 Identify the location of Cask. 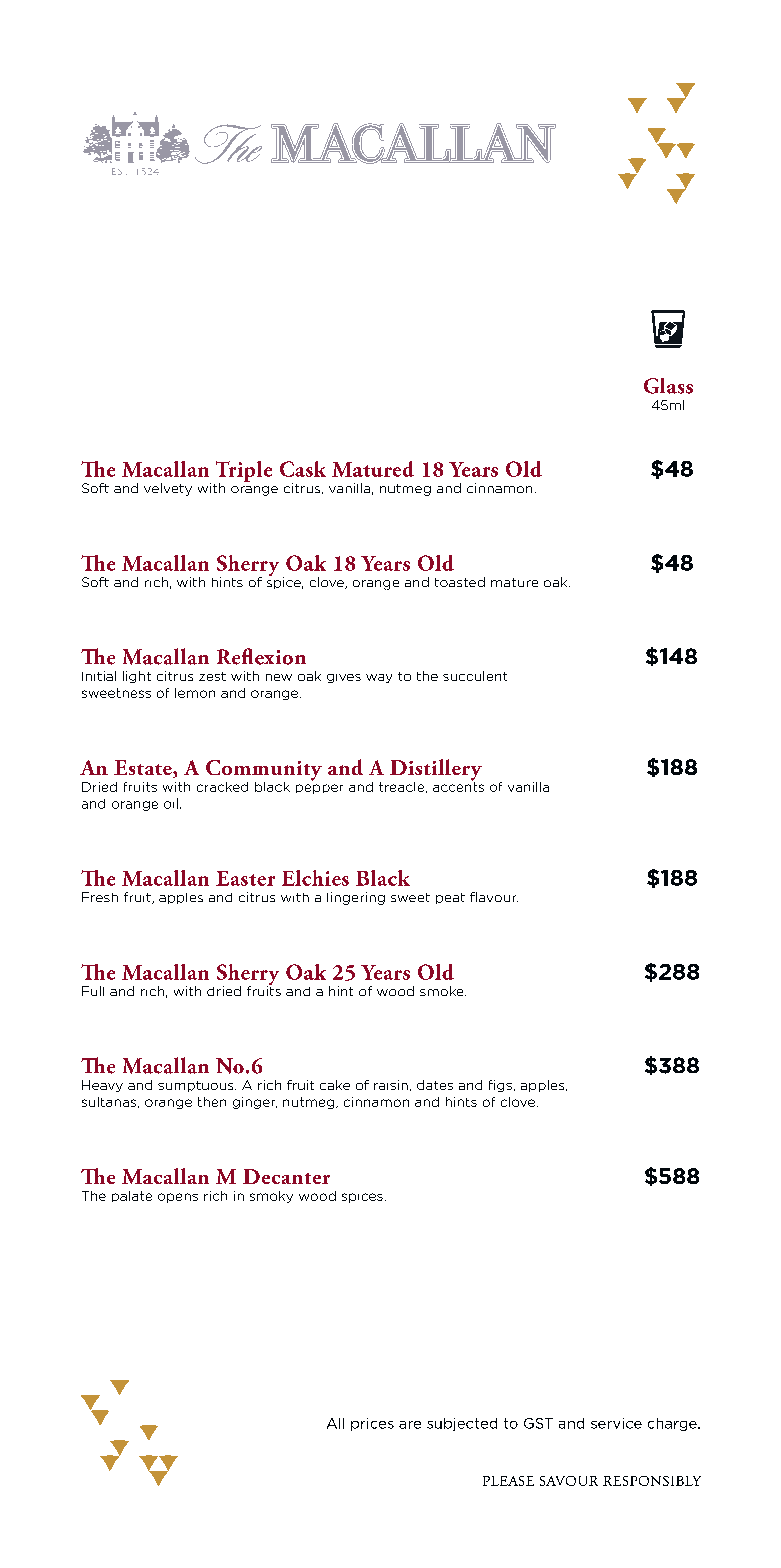
(303, 469).
